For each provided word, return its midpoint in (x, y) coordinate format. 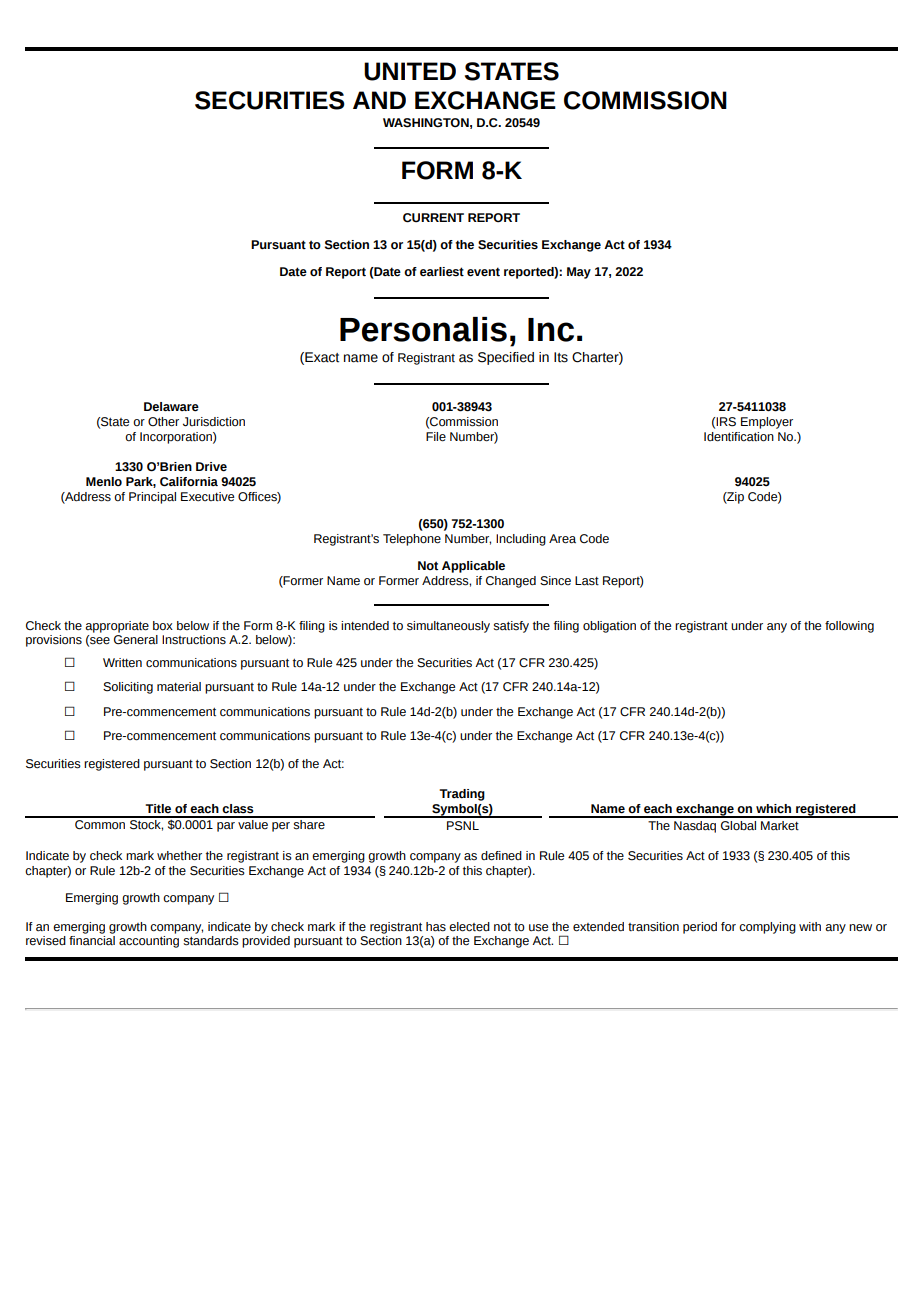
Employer (767, 423)
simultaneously (448, 627)
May (579, 273)
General (136, 640)
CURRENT (433, 218)
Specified (506, 358)
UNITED (410, 71)
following (849, 627)
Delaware (171, 407)
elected (469, 927)
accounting (149, 942)
